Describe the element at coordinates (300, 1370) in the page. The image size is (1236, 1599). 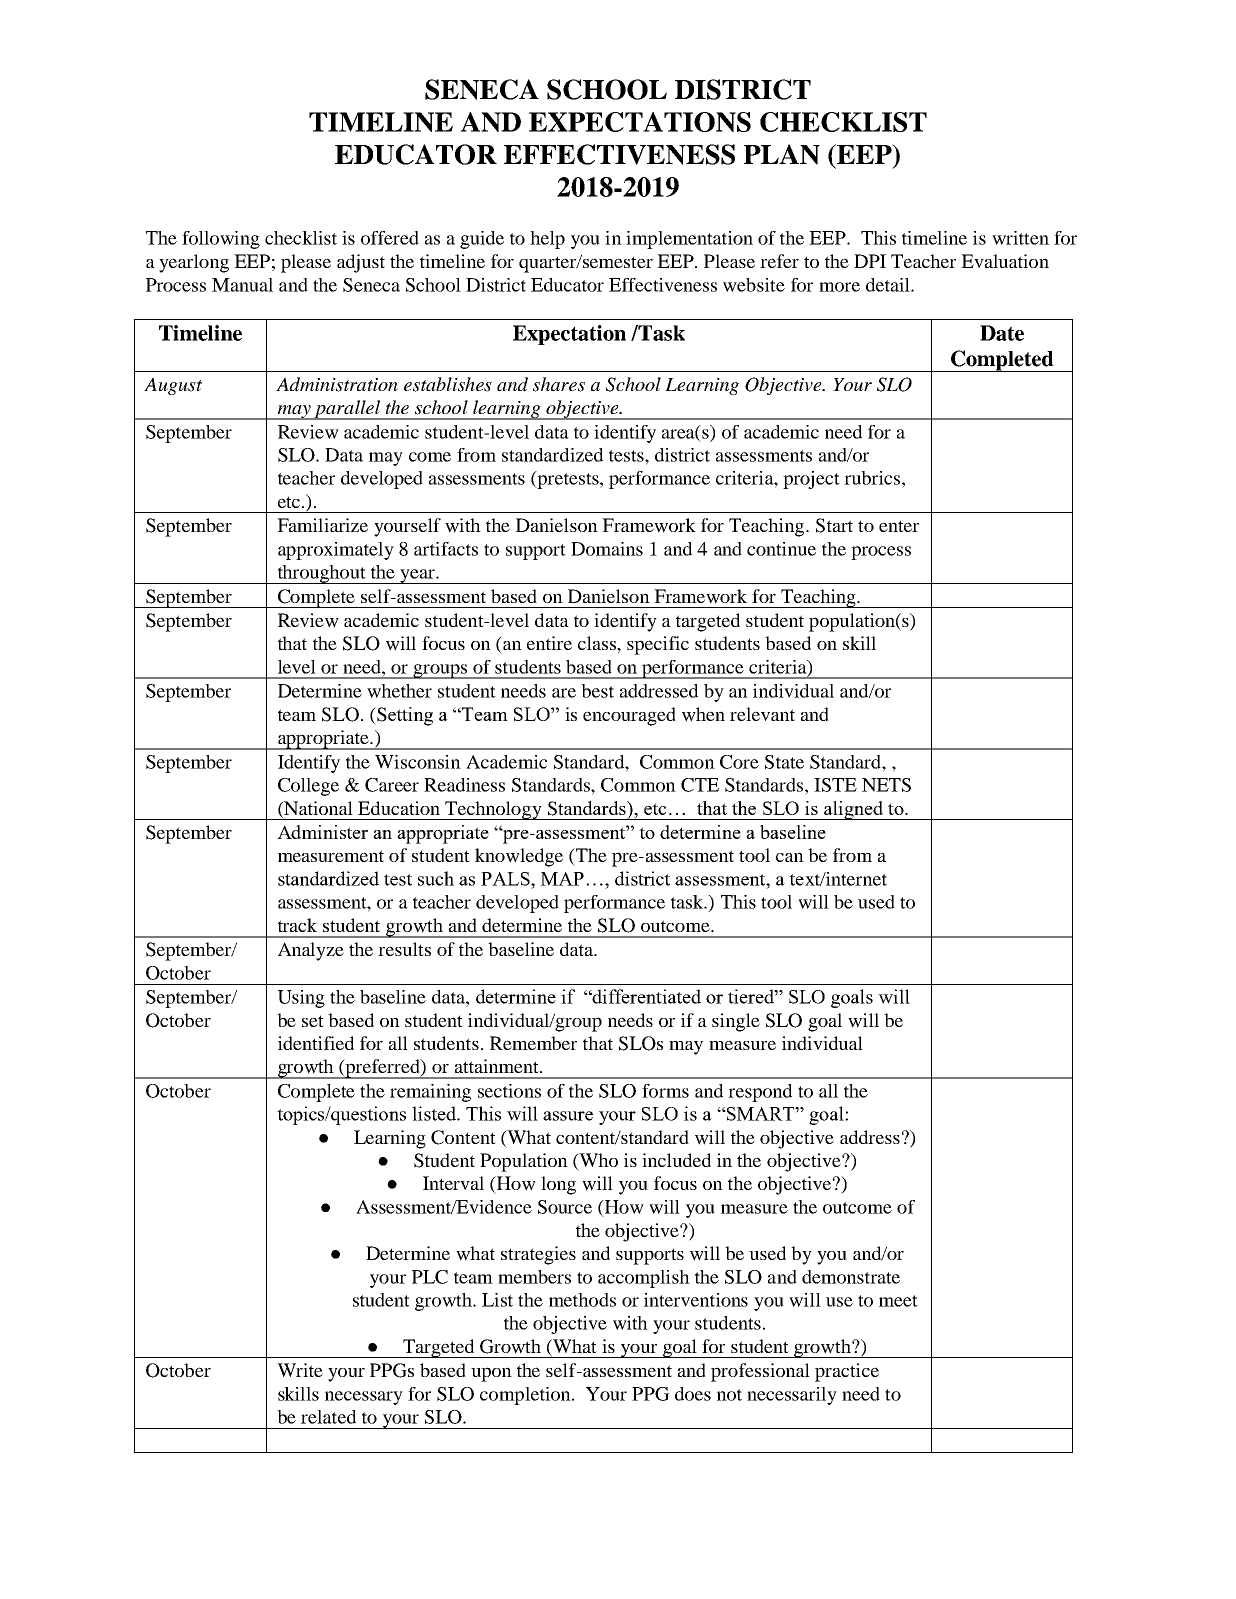
I see `Write` at that location.
